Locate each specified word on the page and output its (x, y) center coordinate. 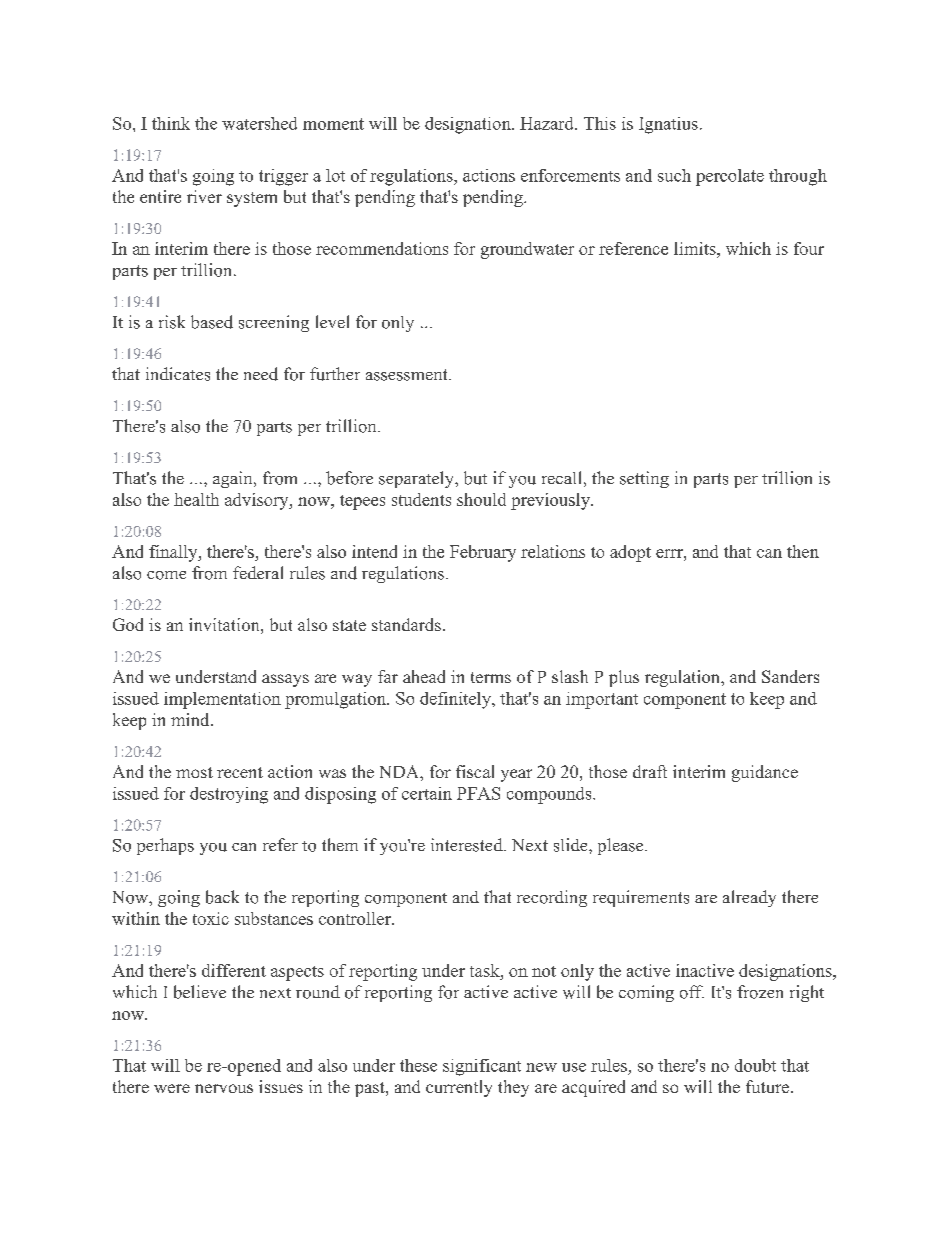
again (234, 479)
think (171, 123)
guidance (765, 773)
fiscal (475, 771)
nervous (224, 1088)
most (194, 772)
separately (418, 479)
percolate (730, 177)
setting (644, 479)
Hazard (548, 123)
